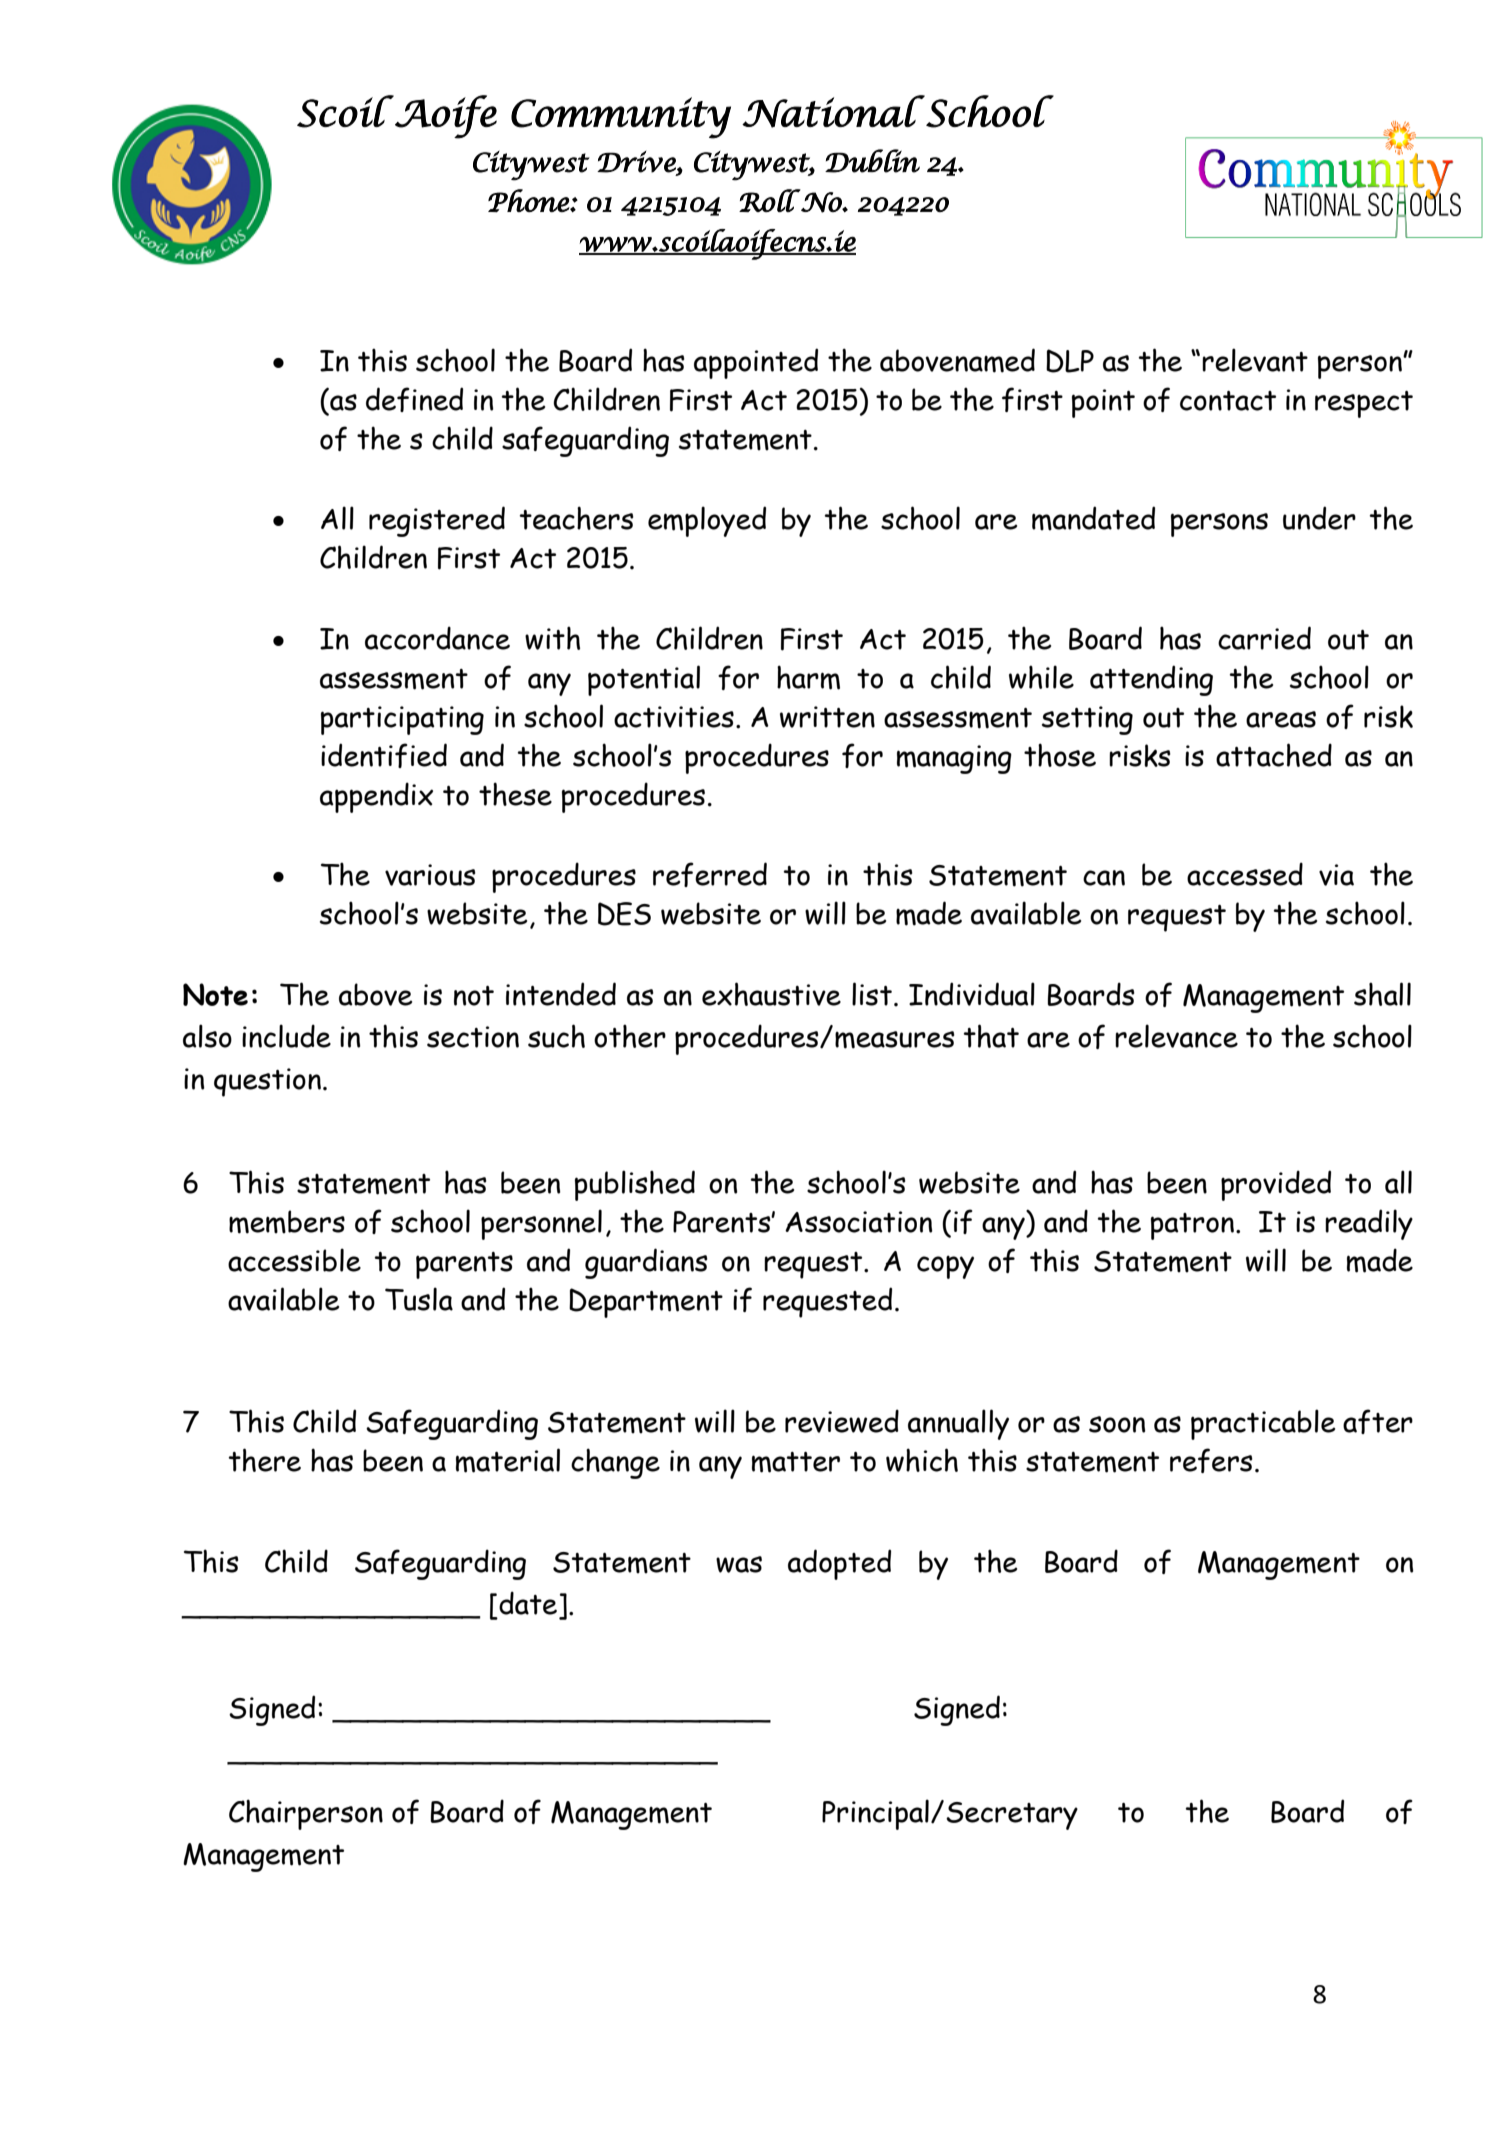 This document has height=2134, width=1509. Describe the element at coordinates (265, 1460) in the document. I see `there` at that location.
